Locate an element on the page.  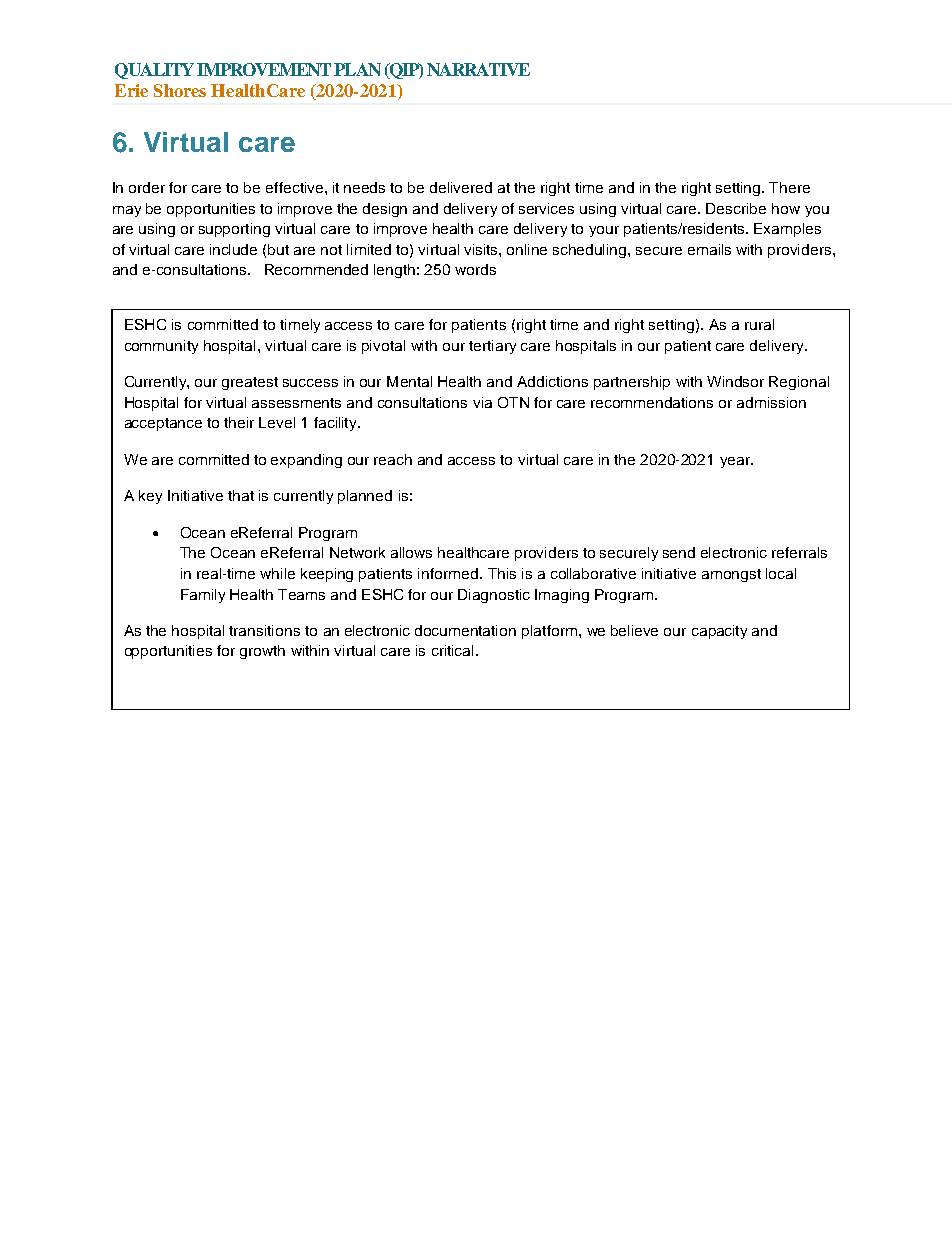
capacity is located at coordinates (719, 632).
